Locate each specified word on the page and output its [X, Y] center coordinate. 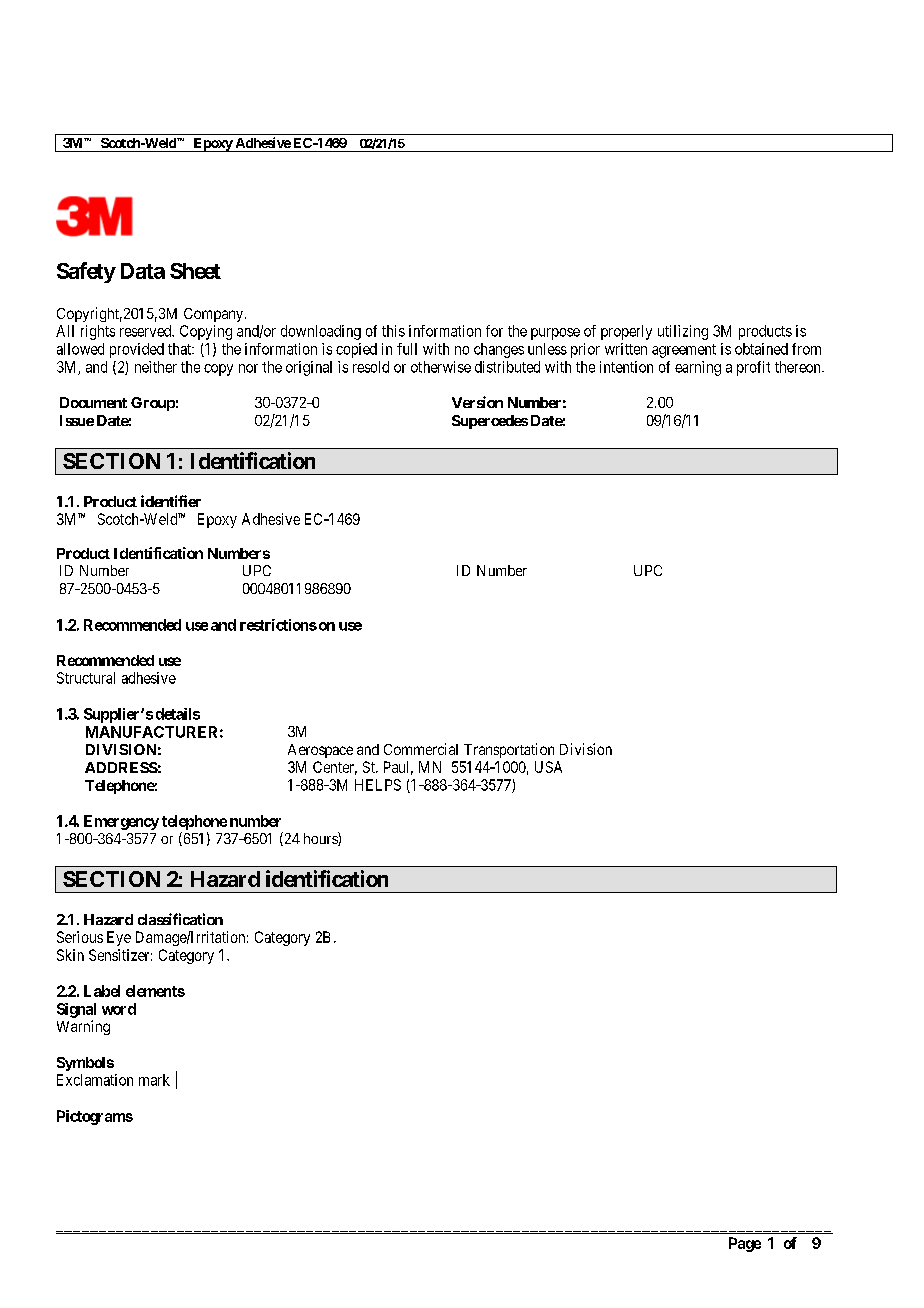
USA [548, 767]
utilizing [683, 332]
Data [143, 271]
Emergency [121, 822]
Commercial [421, 749]
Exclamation [95, 1080]
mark [154, 1080]
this [393, 331]
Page [745, 1244]
